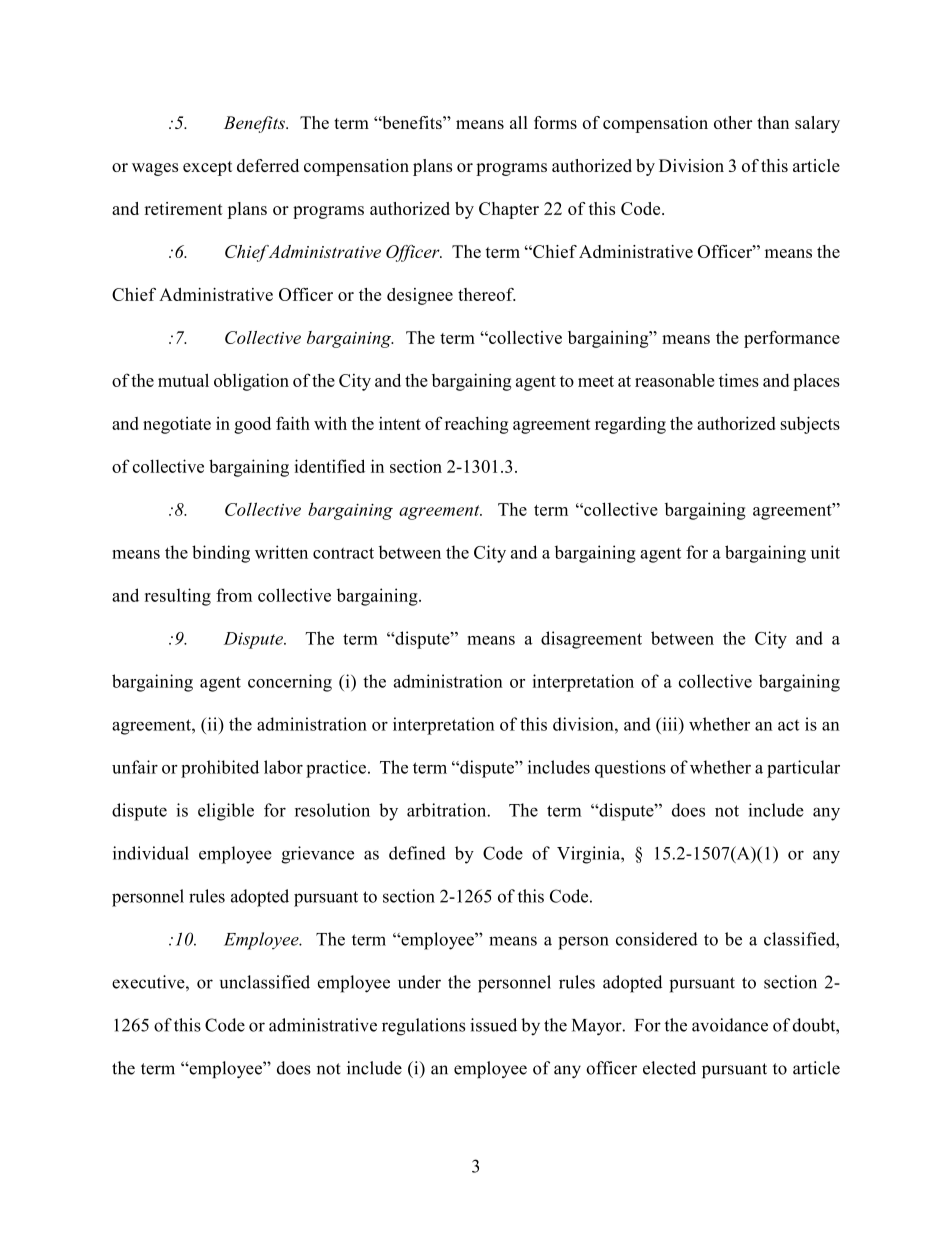 This image has width=952, height=1233. I want to click on reaching, so click(476, 425).
